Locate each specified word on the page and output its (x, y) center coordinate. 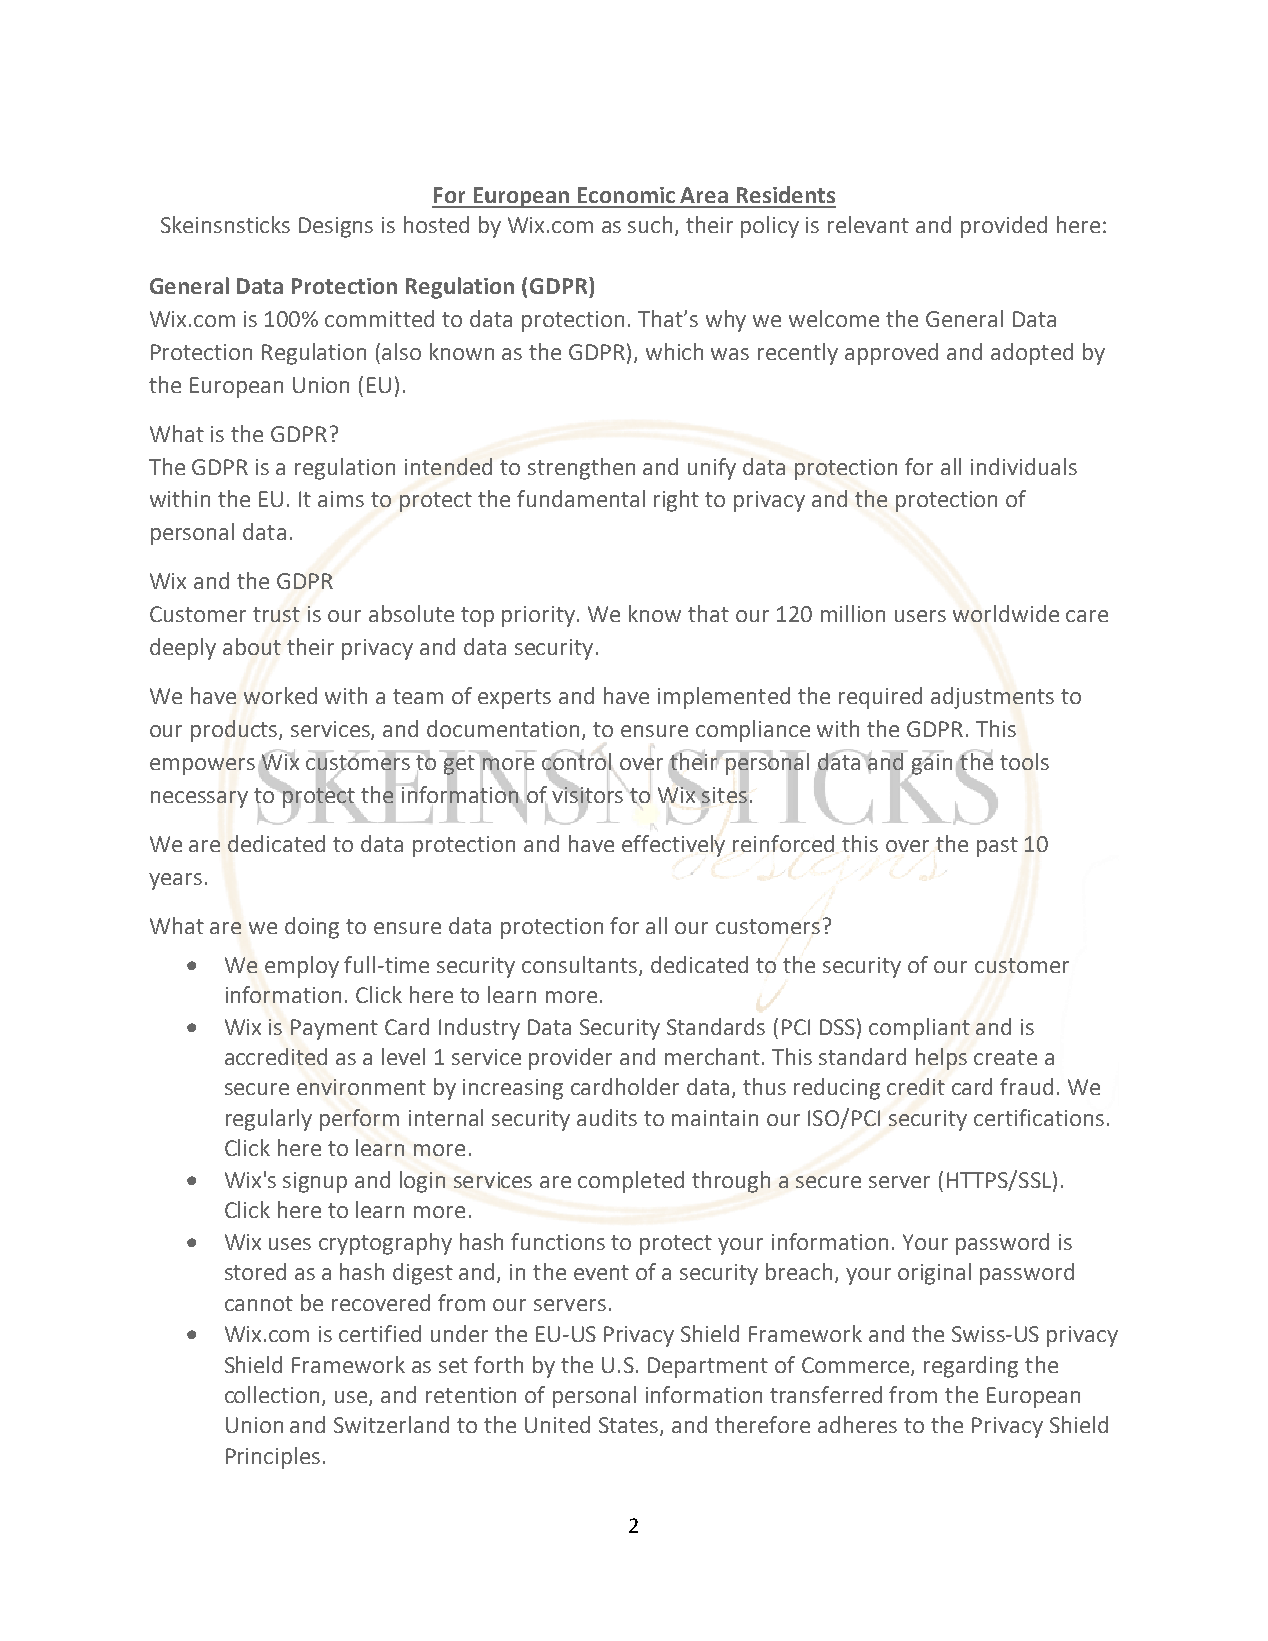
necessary (199, 799)
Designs (336, 227)
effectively (673, 846)
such (650, 224)
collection (274, 1396)
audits (607, 1117)
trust (276, 614)
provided (1004, 227)
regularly (269, 1120)
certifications (1039, 1117)
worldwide (1006, 613)
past (997, 847)
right (676, 501)
